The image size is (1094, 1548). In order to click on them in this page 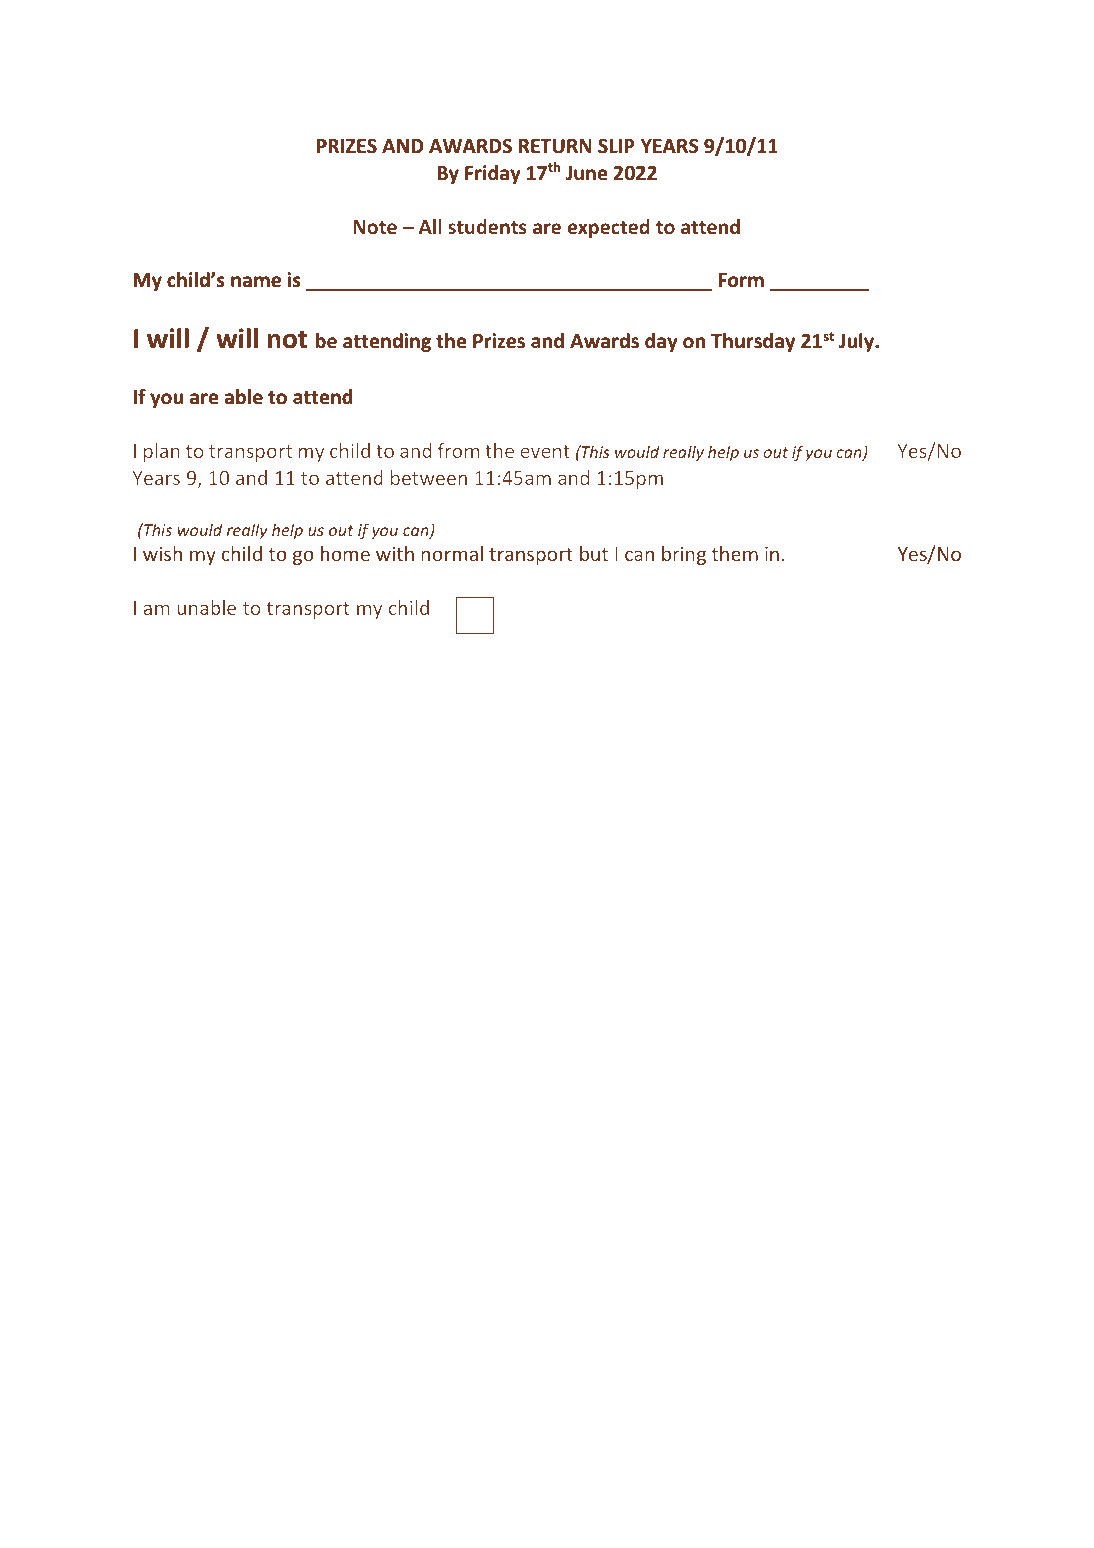, I will do `click(735, 553)`.
